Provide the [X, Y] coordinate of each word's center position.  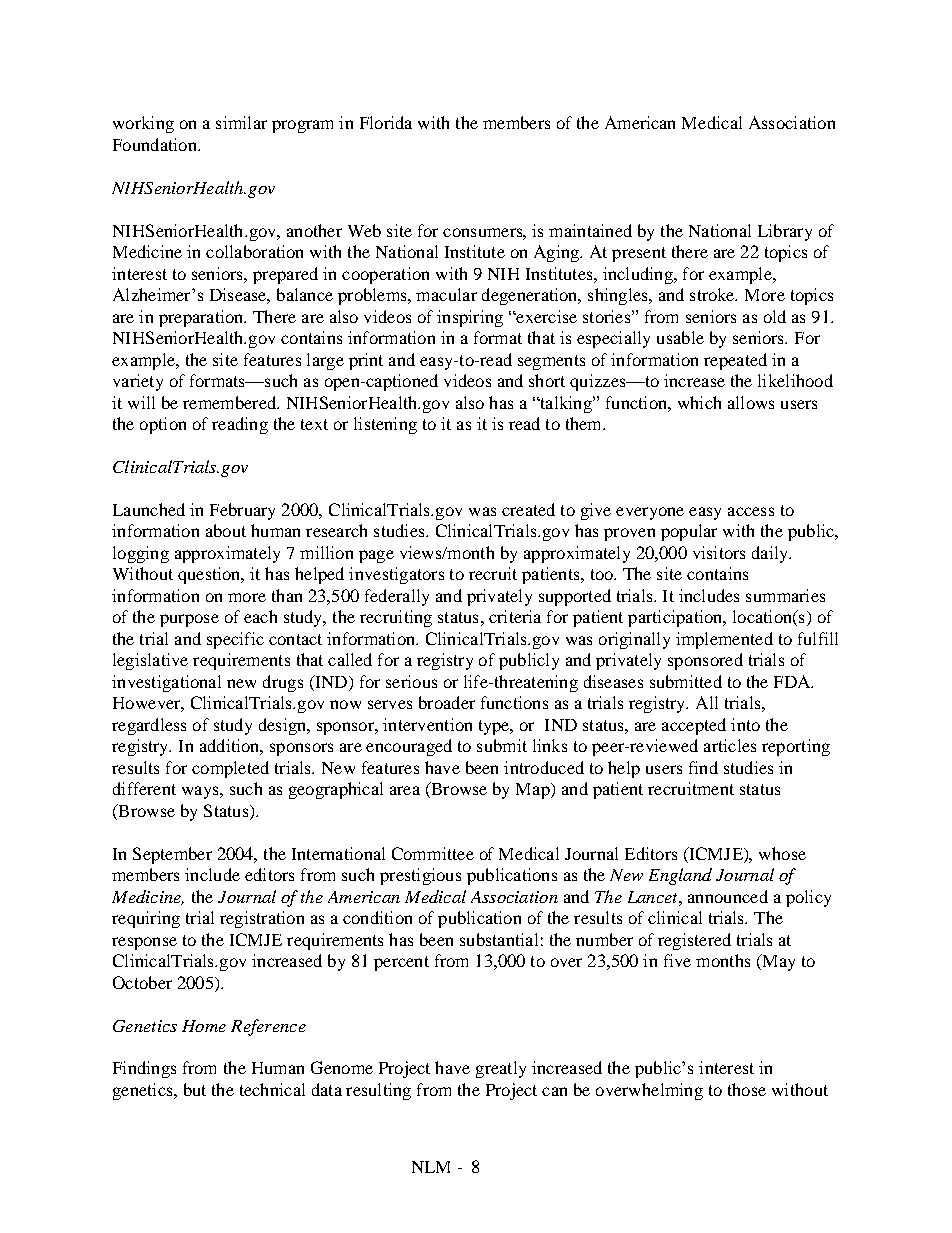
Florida [386, 122]
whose [782, 853]
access [751, 511]
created [528, 509]
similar [241, 122]
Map [534, 791]
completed [230, 769]
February [242, 511]
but [195, 1089]
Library [785, 232]
